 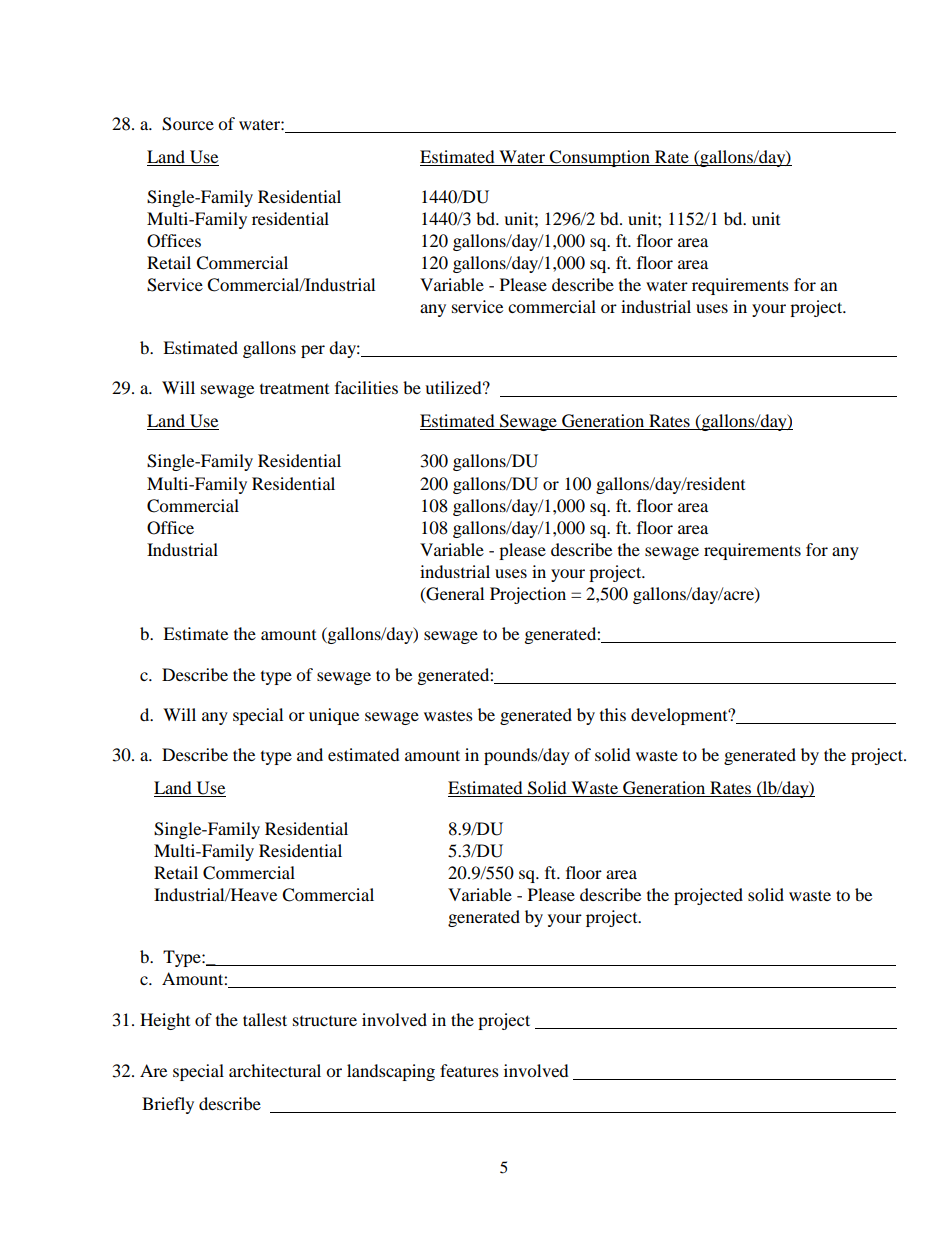 What do you see at coordinates (313, 351) in the screenshot?
I see `per` at bounding box center [313, 351].
